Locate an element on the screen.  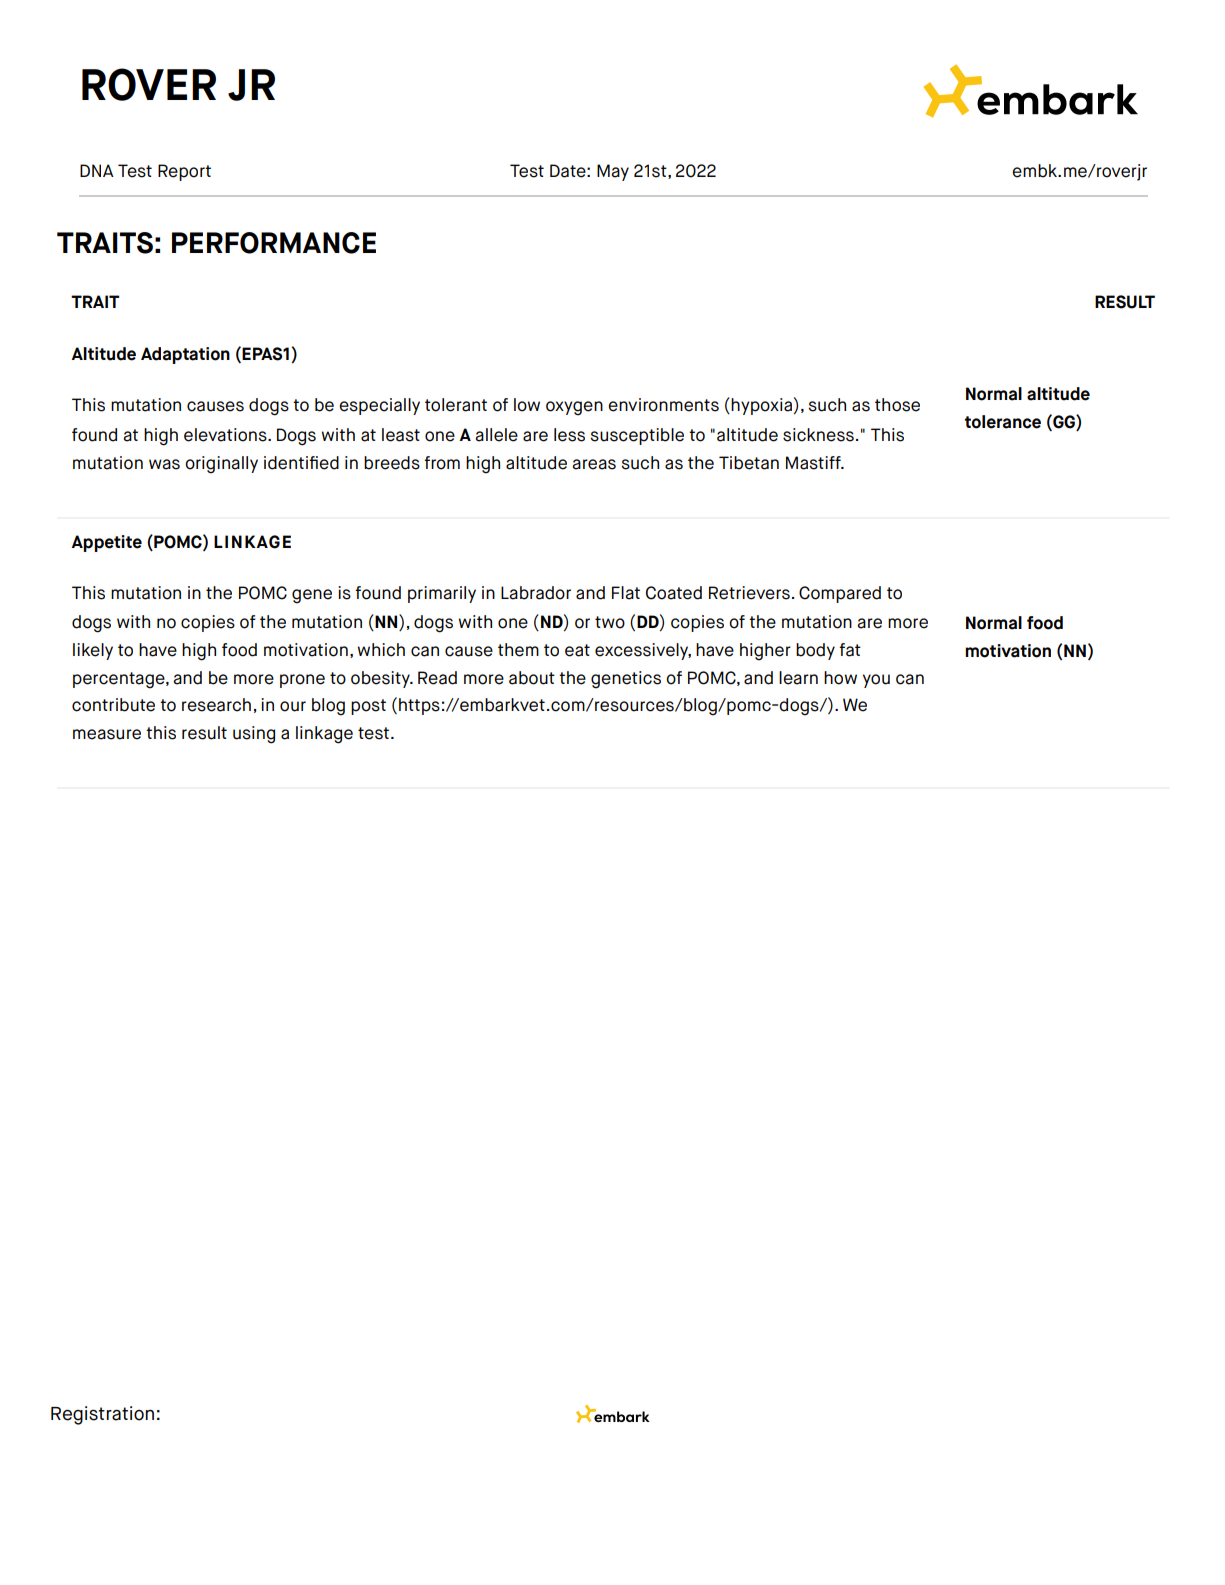
May is located at coordinates (613, 172).
